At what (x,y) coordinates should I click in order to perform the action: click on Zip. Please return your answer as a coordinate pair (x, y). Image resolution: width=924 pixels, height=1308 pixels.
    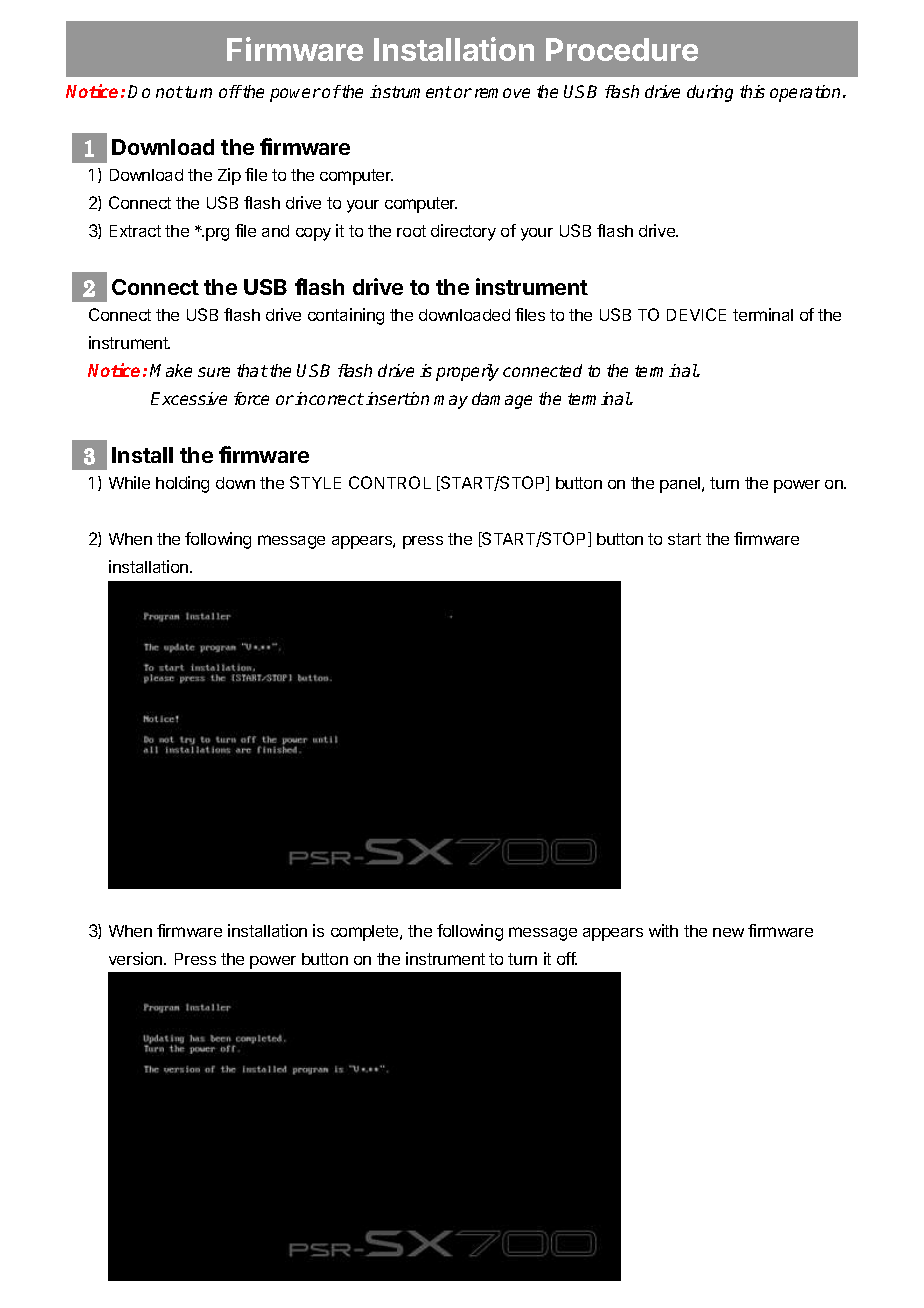
    Looking at the image, I should click on (229, 176).
